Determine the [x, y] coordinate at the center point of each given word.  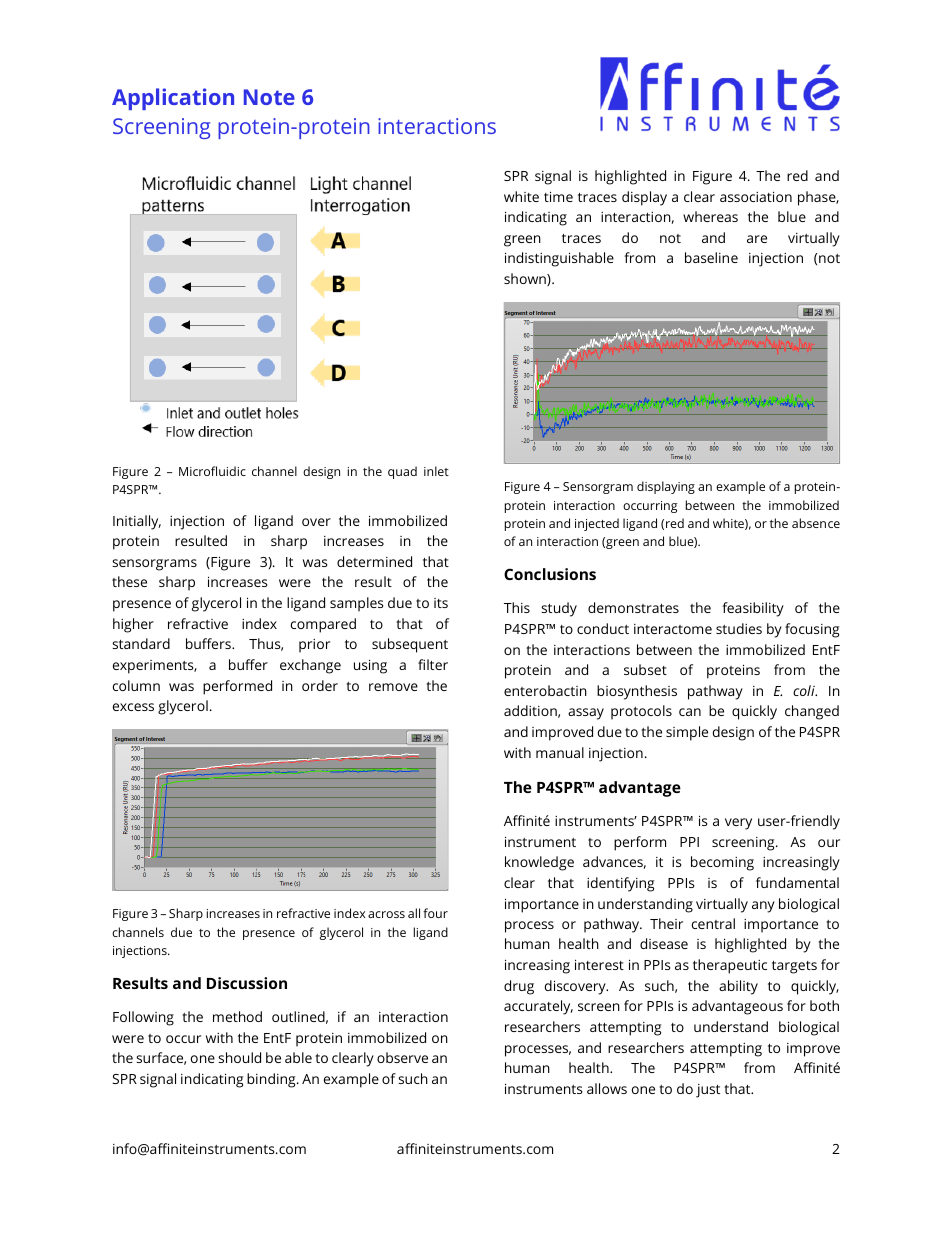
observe [402, 1057]
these [129, 581]
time [558, 196]
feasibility [753, 609]
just [708, 1091]
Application [173, 99]
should [239, 1057]
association [756, 196]
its [441, 603]
